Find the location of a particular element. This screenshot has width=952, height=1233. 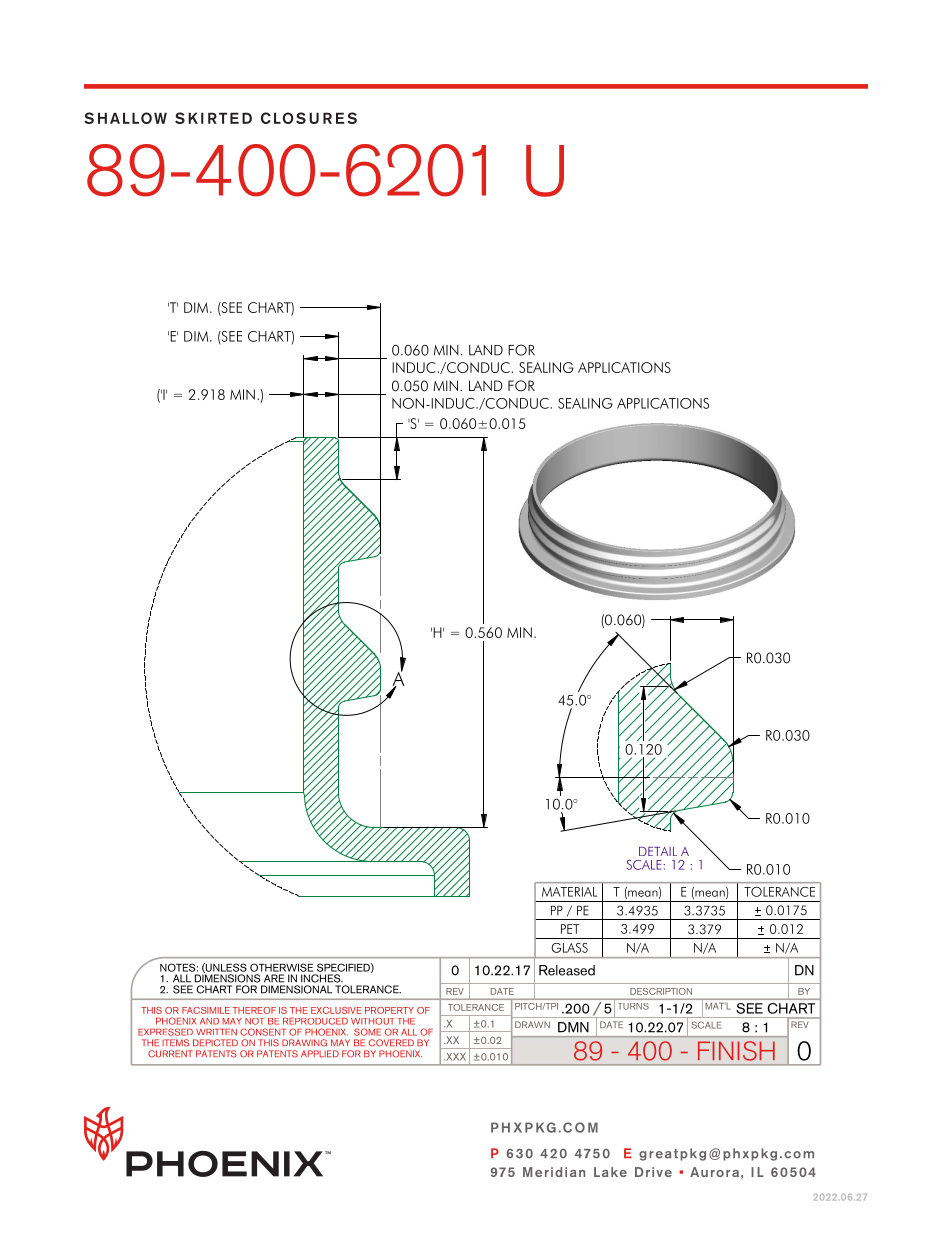

Meridian is located at coordinates (554, 1172).
